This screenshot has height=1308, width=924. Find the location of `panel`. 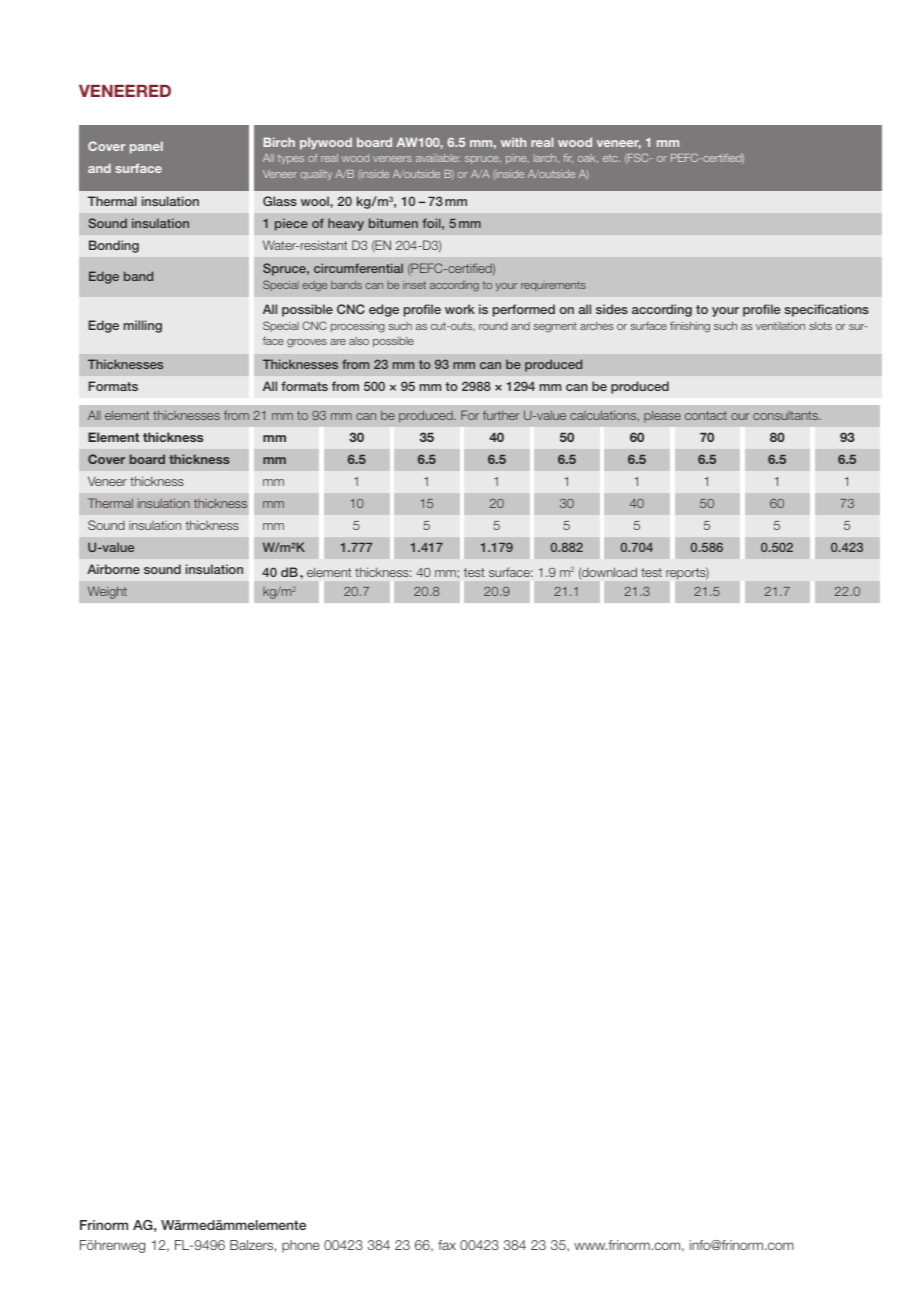

panel is located at coordinates (146, 147).
